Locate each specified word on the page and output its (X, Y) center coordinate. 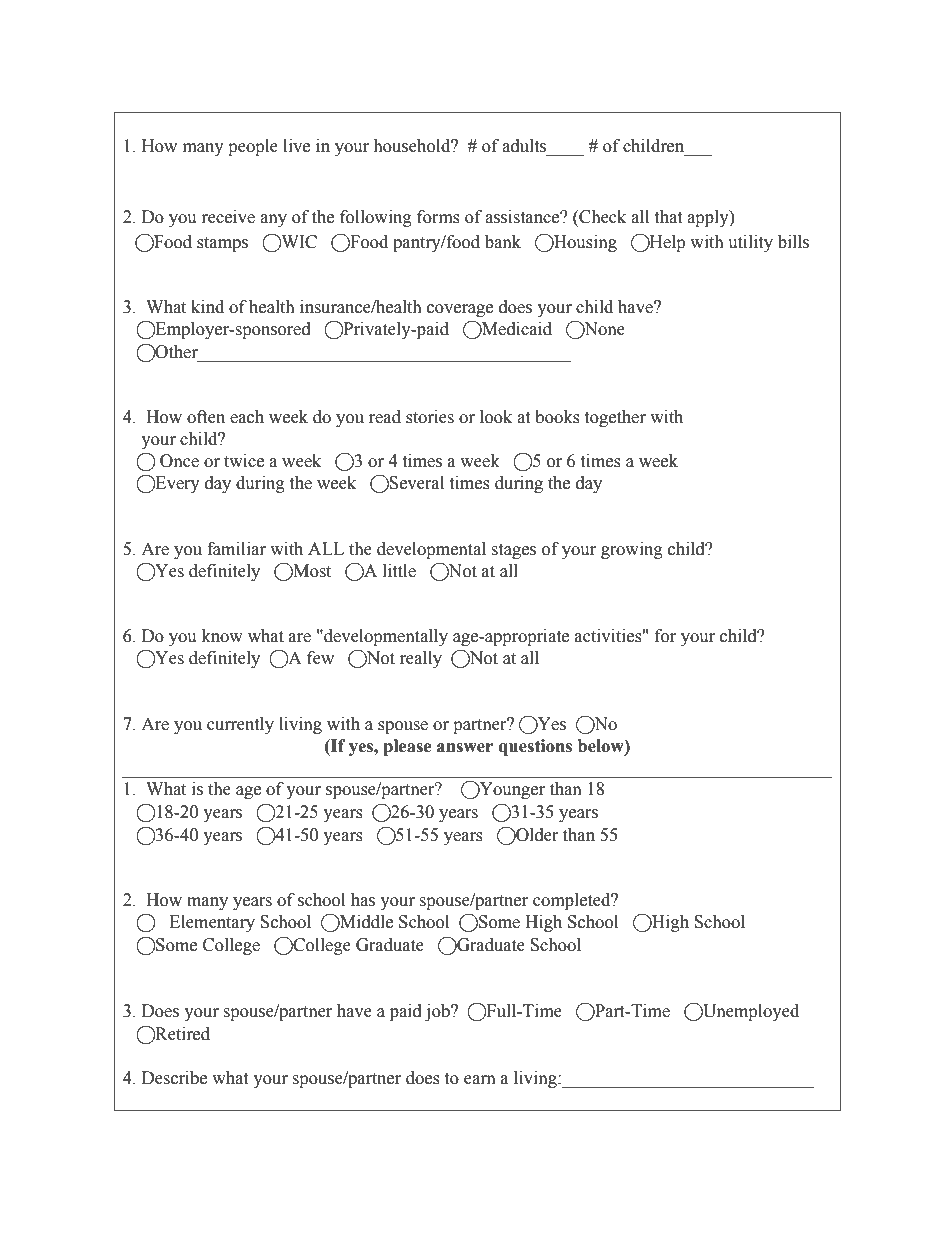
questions (535, 747)
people (253, 147)
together (615, 418)
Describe (174, 1078)
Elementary (212, 923)
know (222, 636)
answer (465, 748)
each (247, 417)
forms (438, 217)
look (496, 417)
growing (632, 550)
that (668, 217)
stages (513, 551)
